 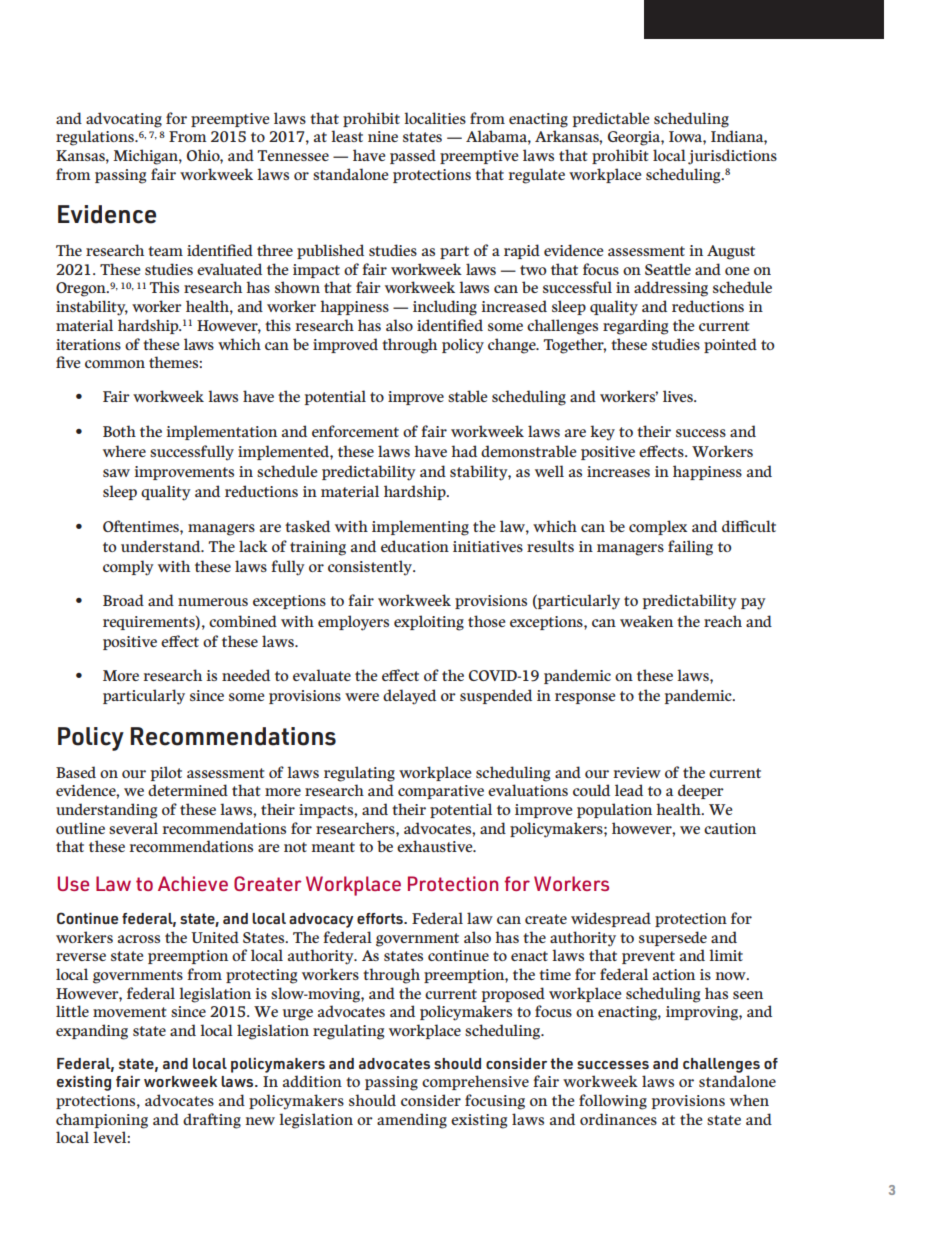 I want to click on delayed, so click(x=409, y=697).
